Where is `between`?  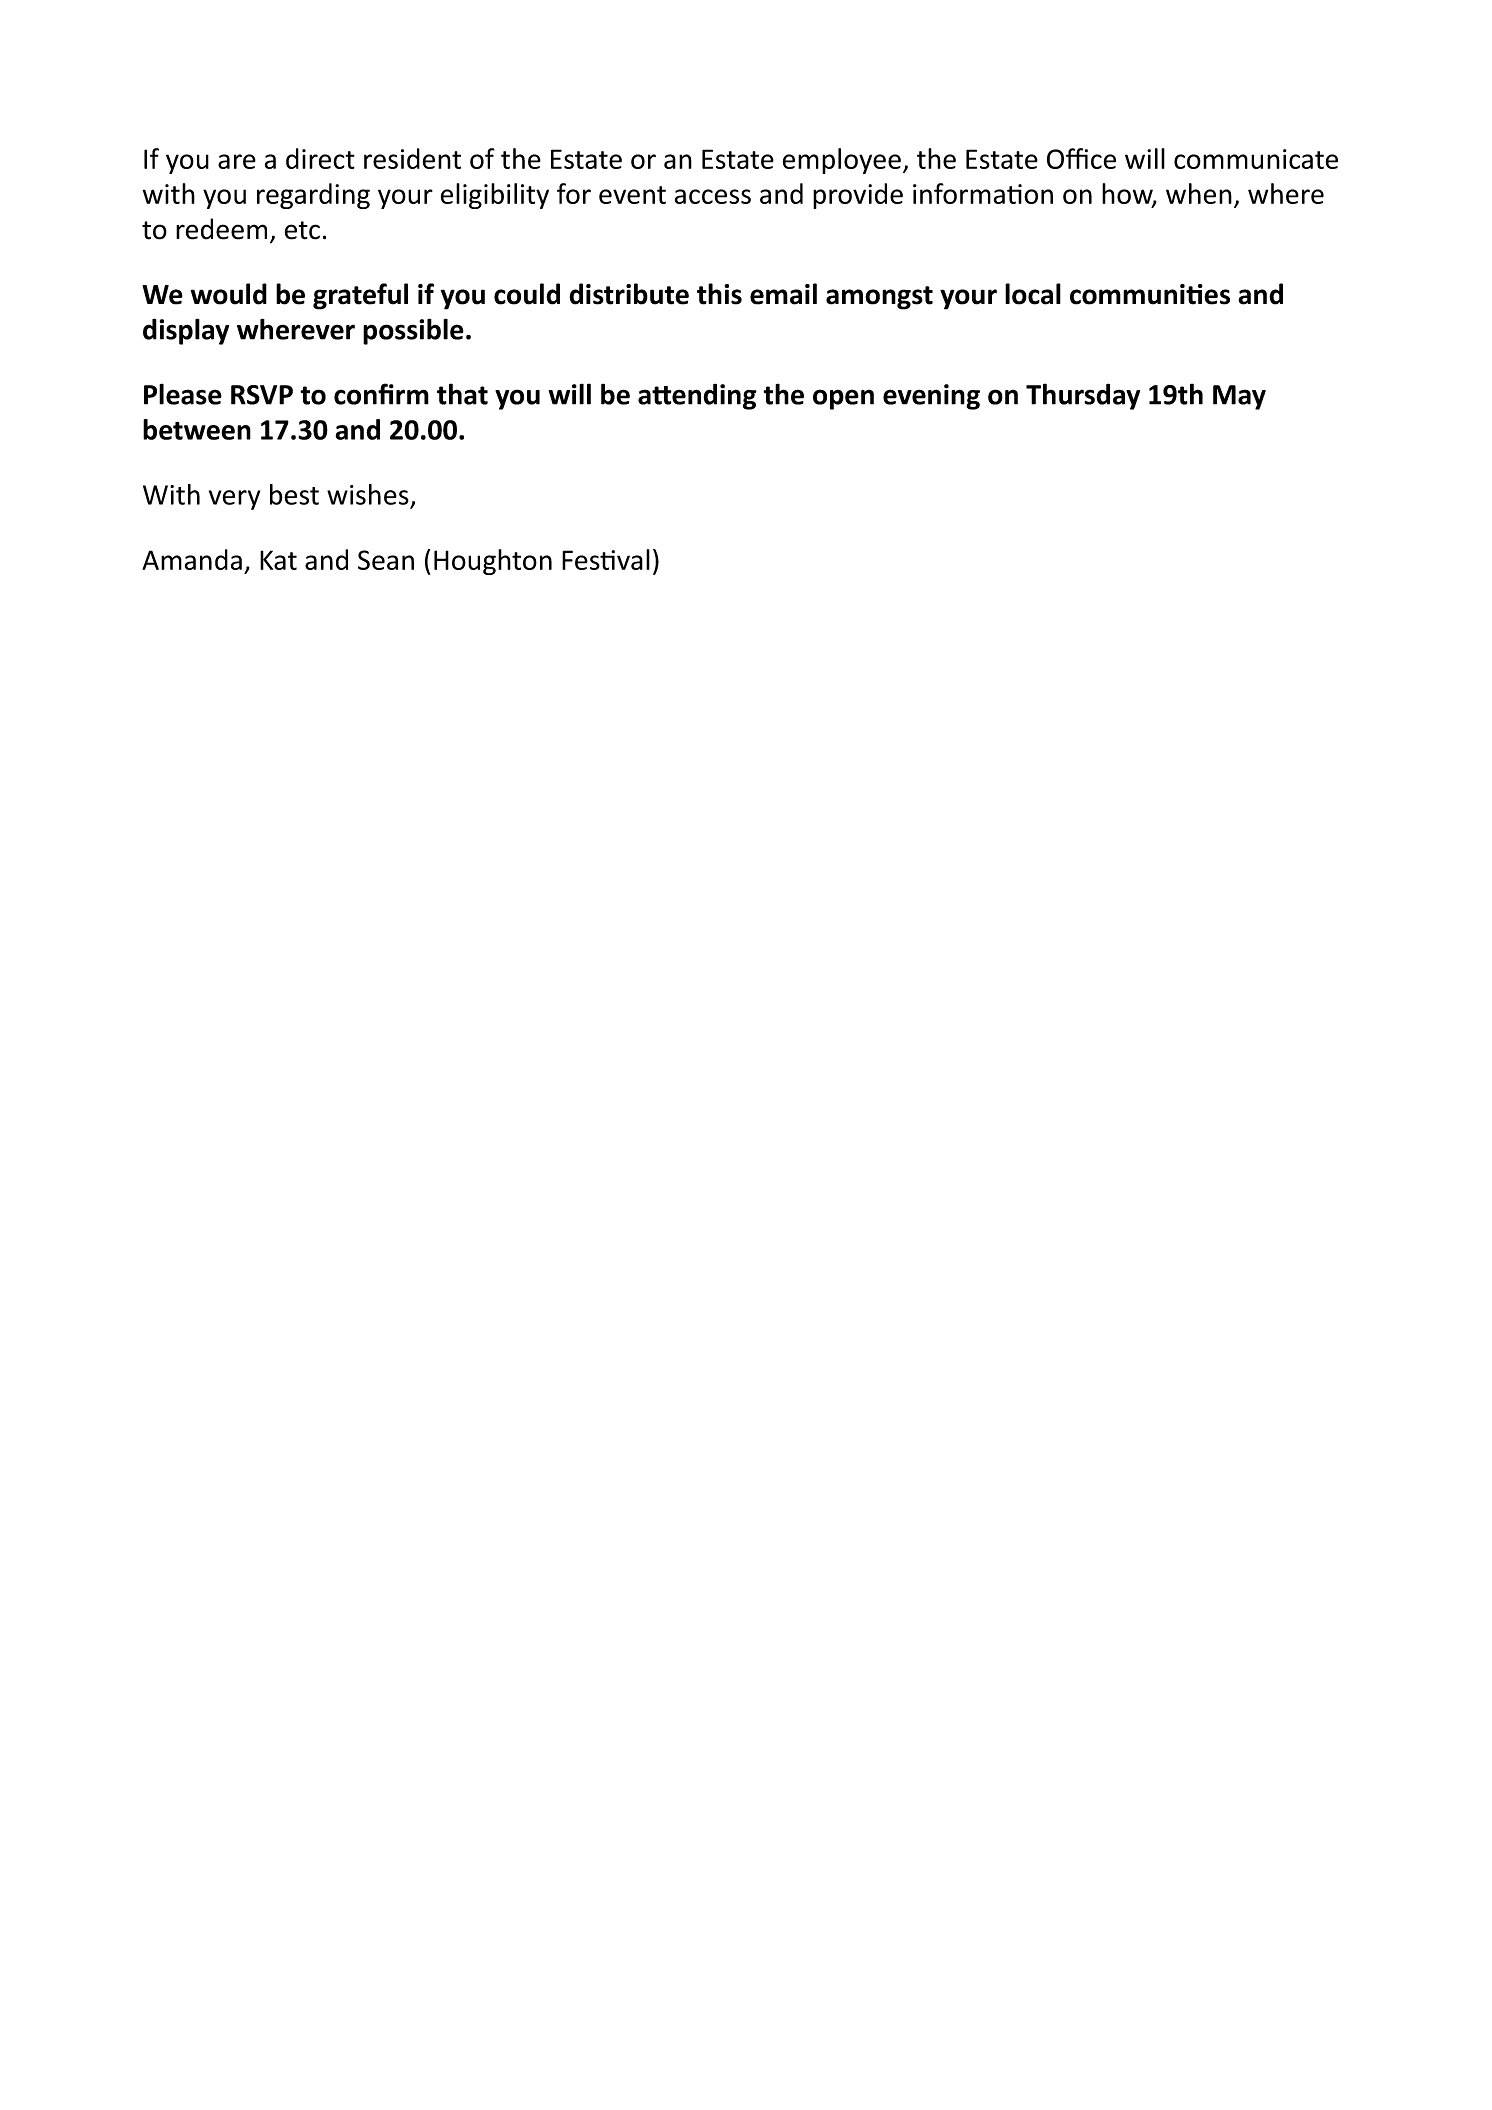
between is located at coordinates (197, 429).
